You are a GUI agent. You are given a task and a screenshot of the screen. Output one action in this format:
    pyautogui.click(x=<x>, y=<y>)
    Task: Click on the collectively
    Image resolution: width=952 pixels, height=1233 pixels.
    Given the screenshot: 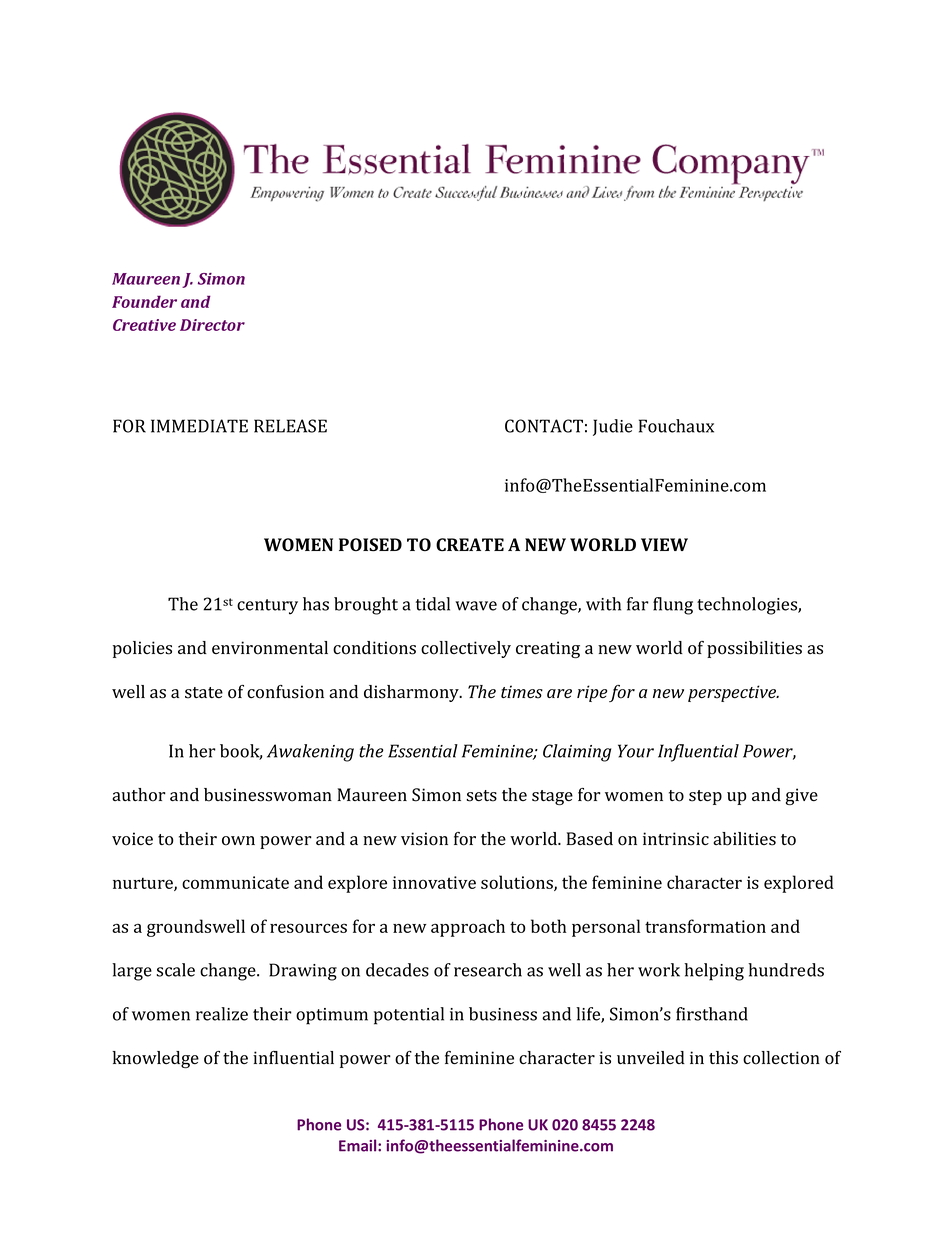 What is the action you would take?
    pyautogui.click(x=466, y=649)
